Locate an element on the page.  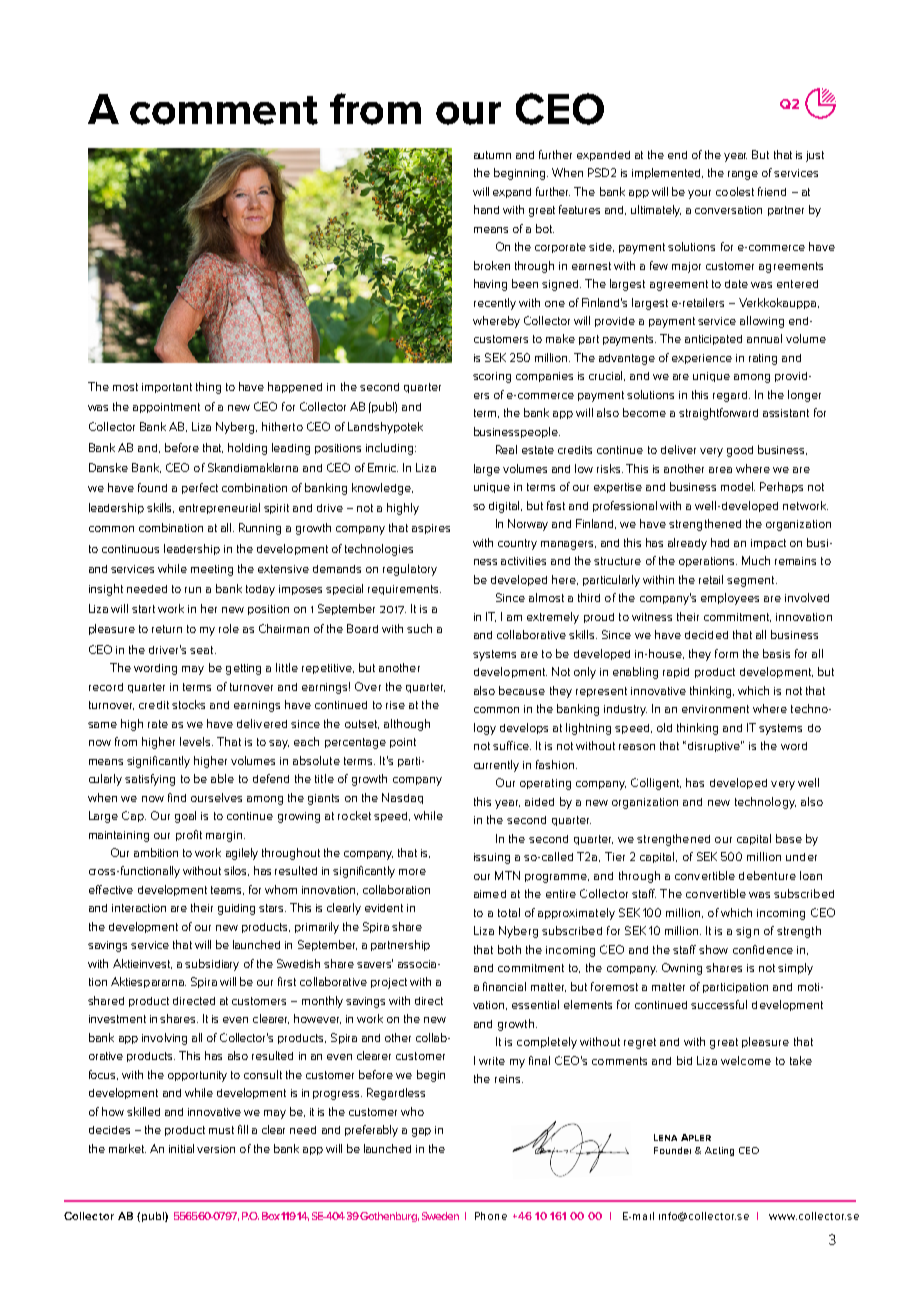
environment is located at coordinates (715, 709).
